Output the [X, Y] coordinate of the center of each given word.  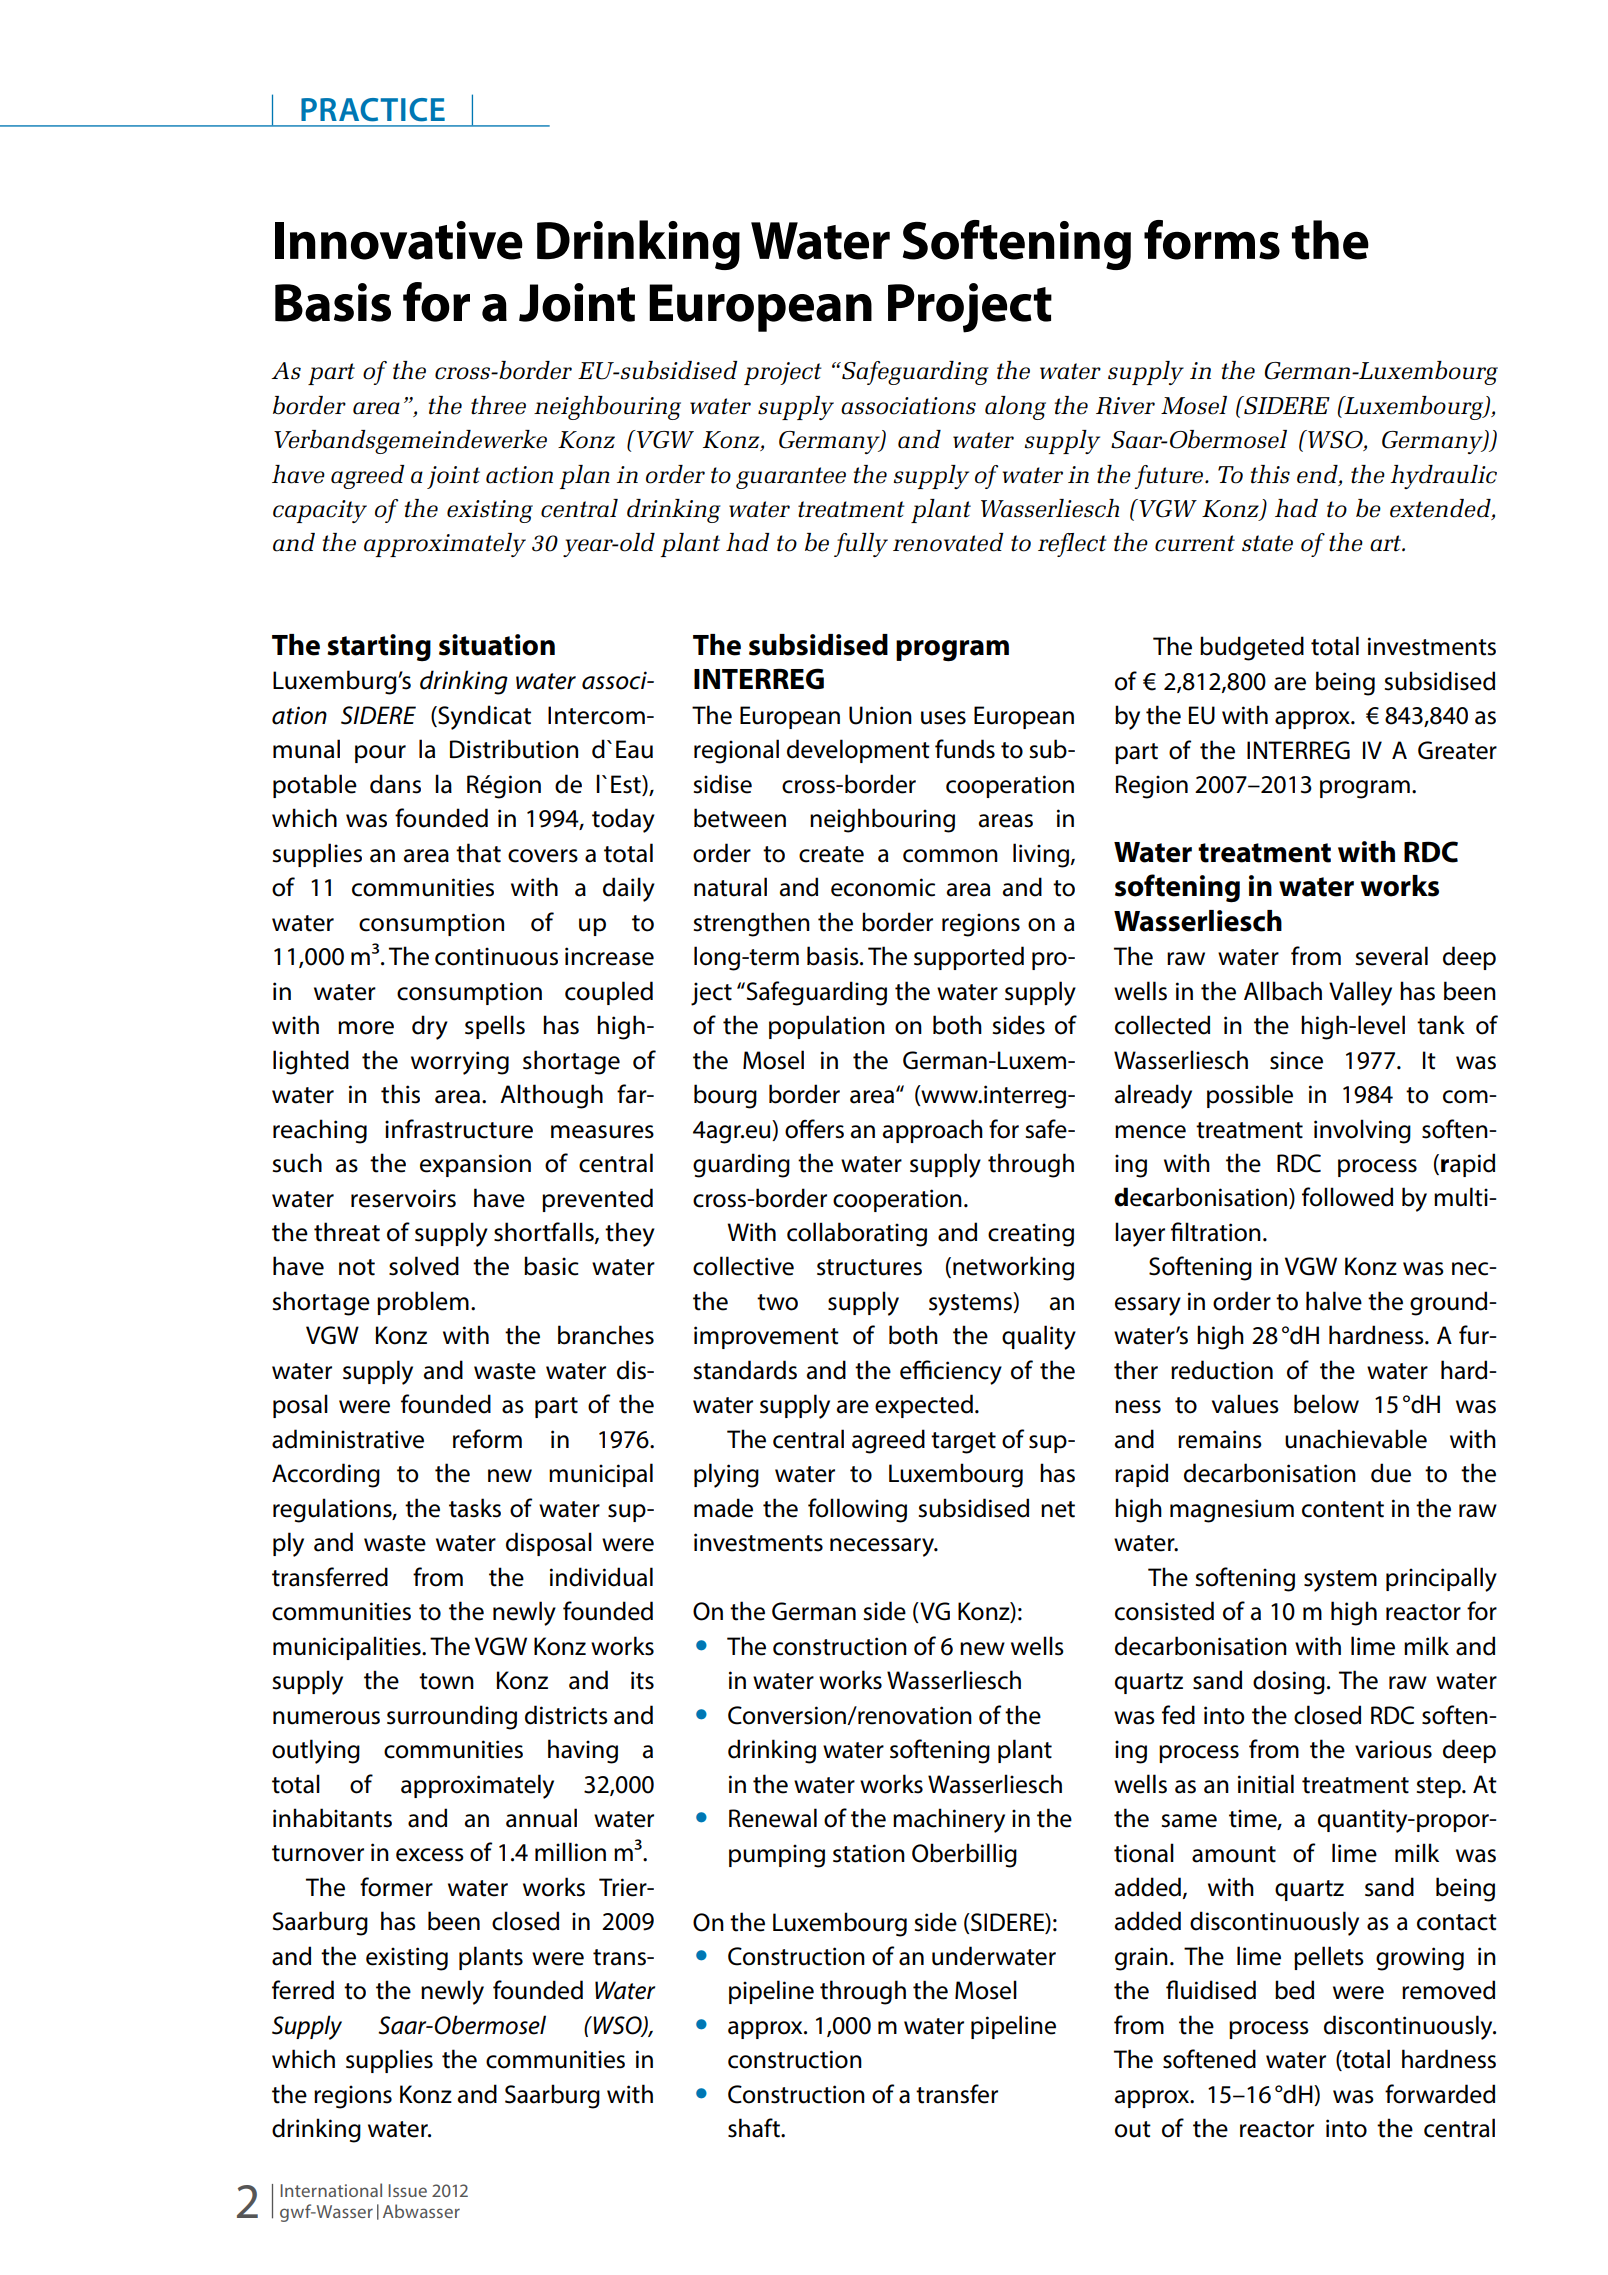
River [1125, 406]
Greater [1457, 750]
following [857, 1510]
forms [1212, 240]
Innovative [399, 240]
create [831, 854]
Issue [407, 2190]
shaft [755, 2128]
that [478, 853]
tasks [475, 1508]
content [1343, 1509]
